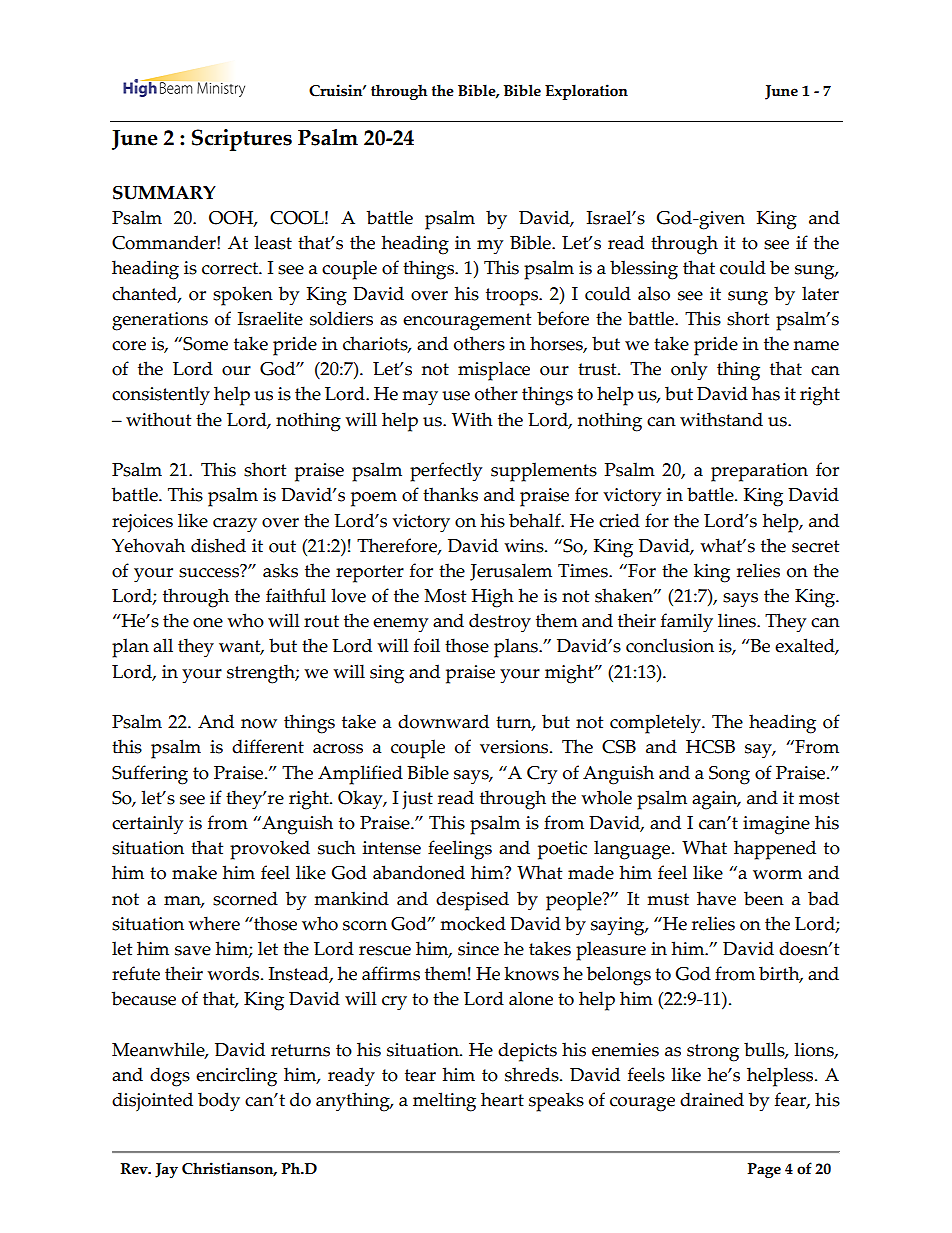 This document has height=1233, width=952. What do you see at coordinates (586, 92) in the document?
I see `Exploration` at bounding box center [586, 92].
